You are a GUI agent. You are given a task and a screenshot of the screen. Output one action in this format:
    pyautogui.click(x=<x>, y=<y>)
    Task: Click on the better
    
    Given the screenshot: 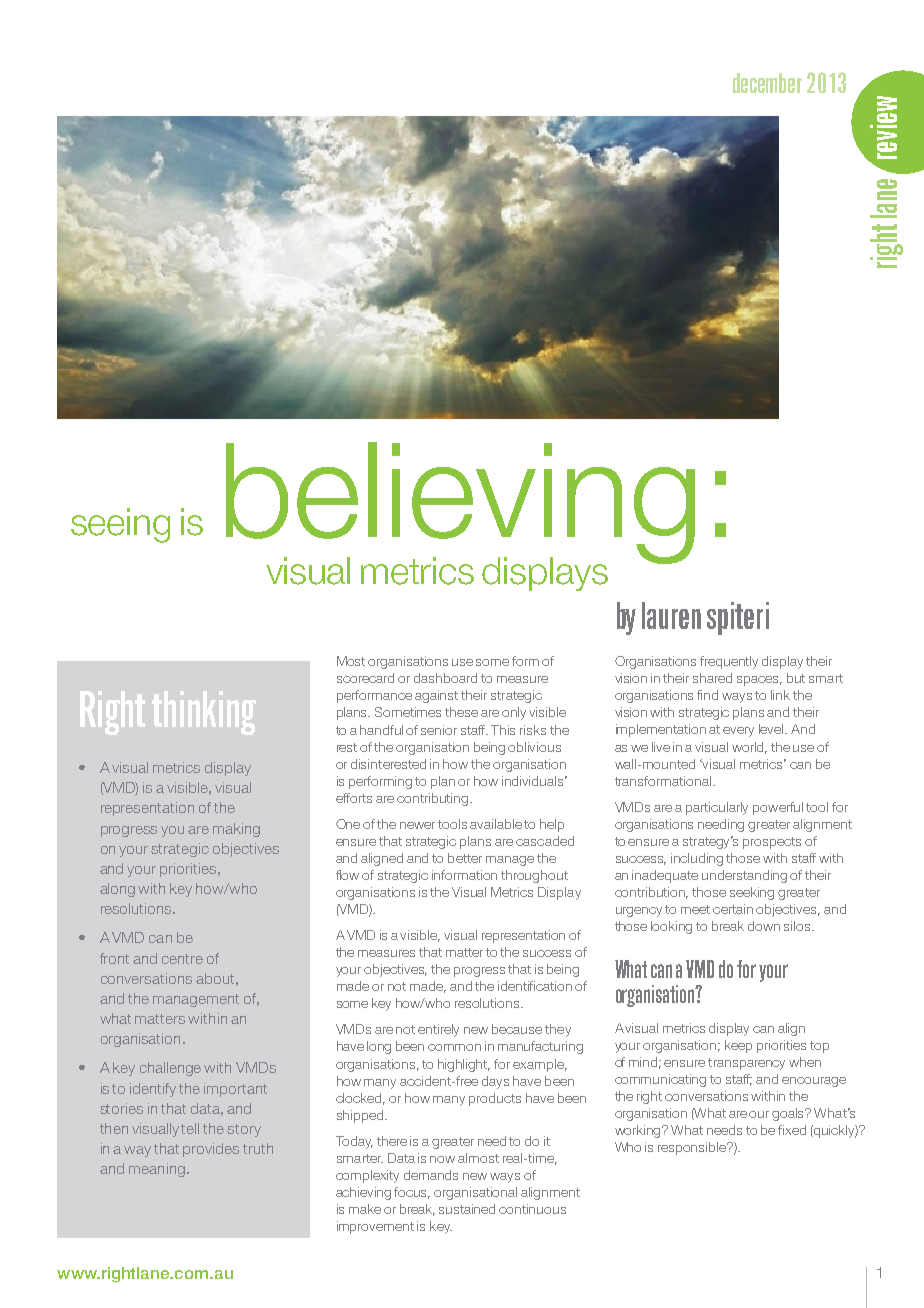 What is the action you would take?
    pyautogui.click(x=465, y=858)
